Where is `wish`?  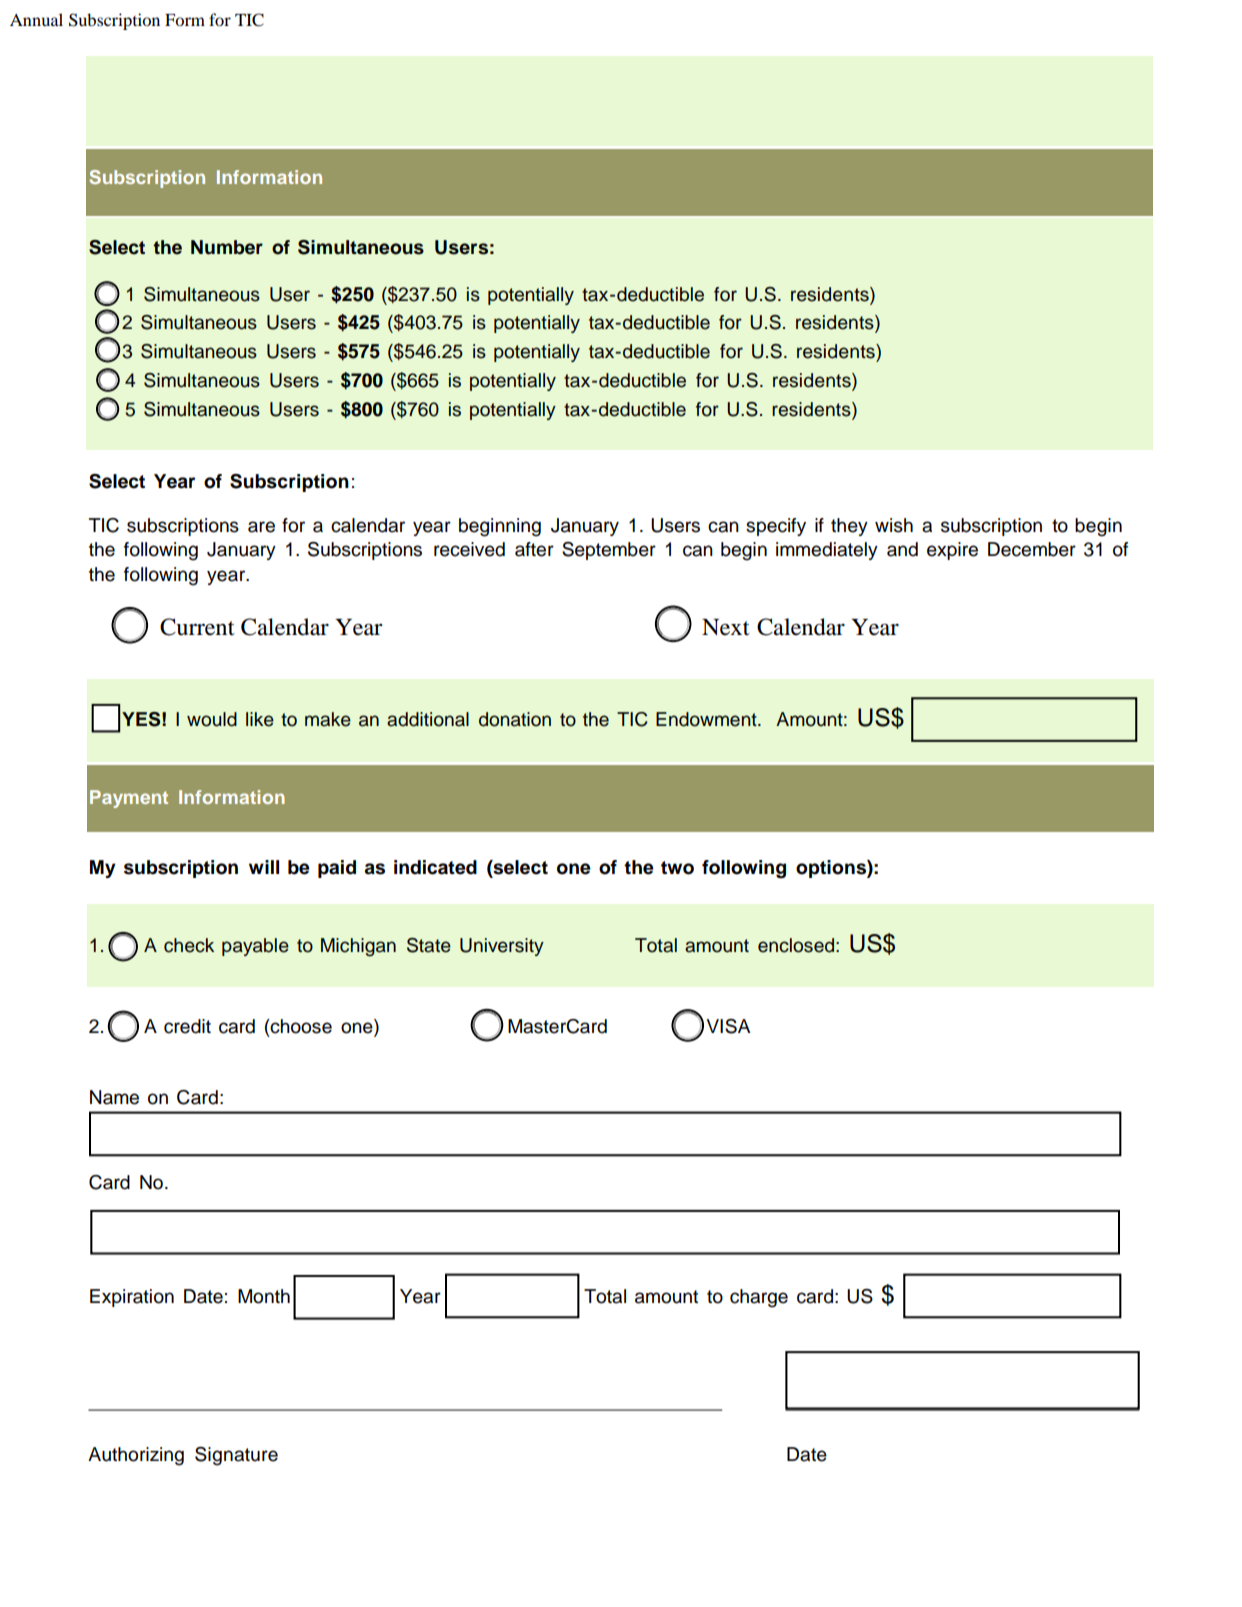
wish is located at coordinates (894, 525).
